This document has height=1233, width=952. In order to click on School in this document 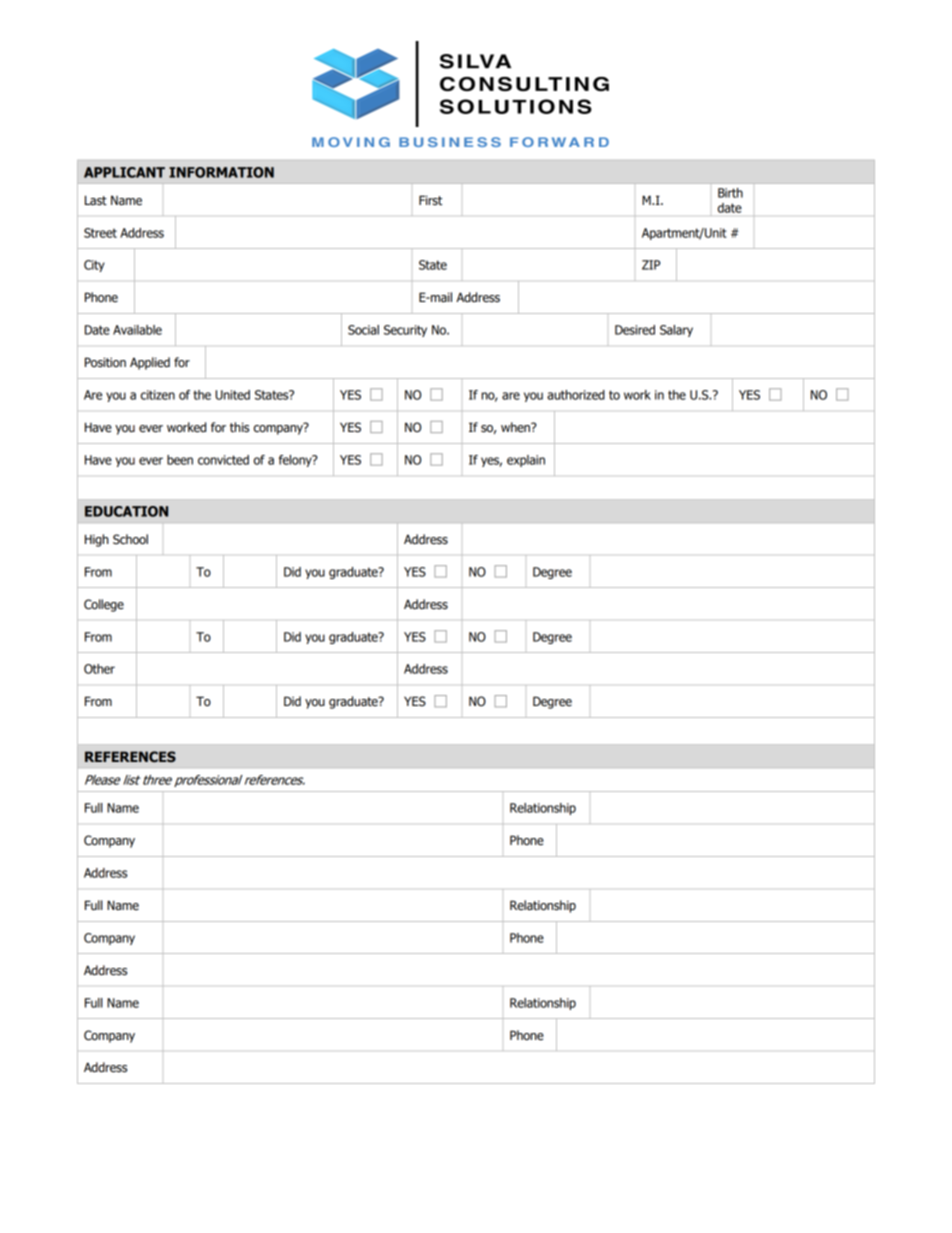, I will do `click(130, 539)`.
